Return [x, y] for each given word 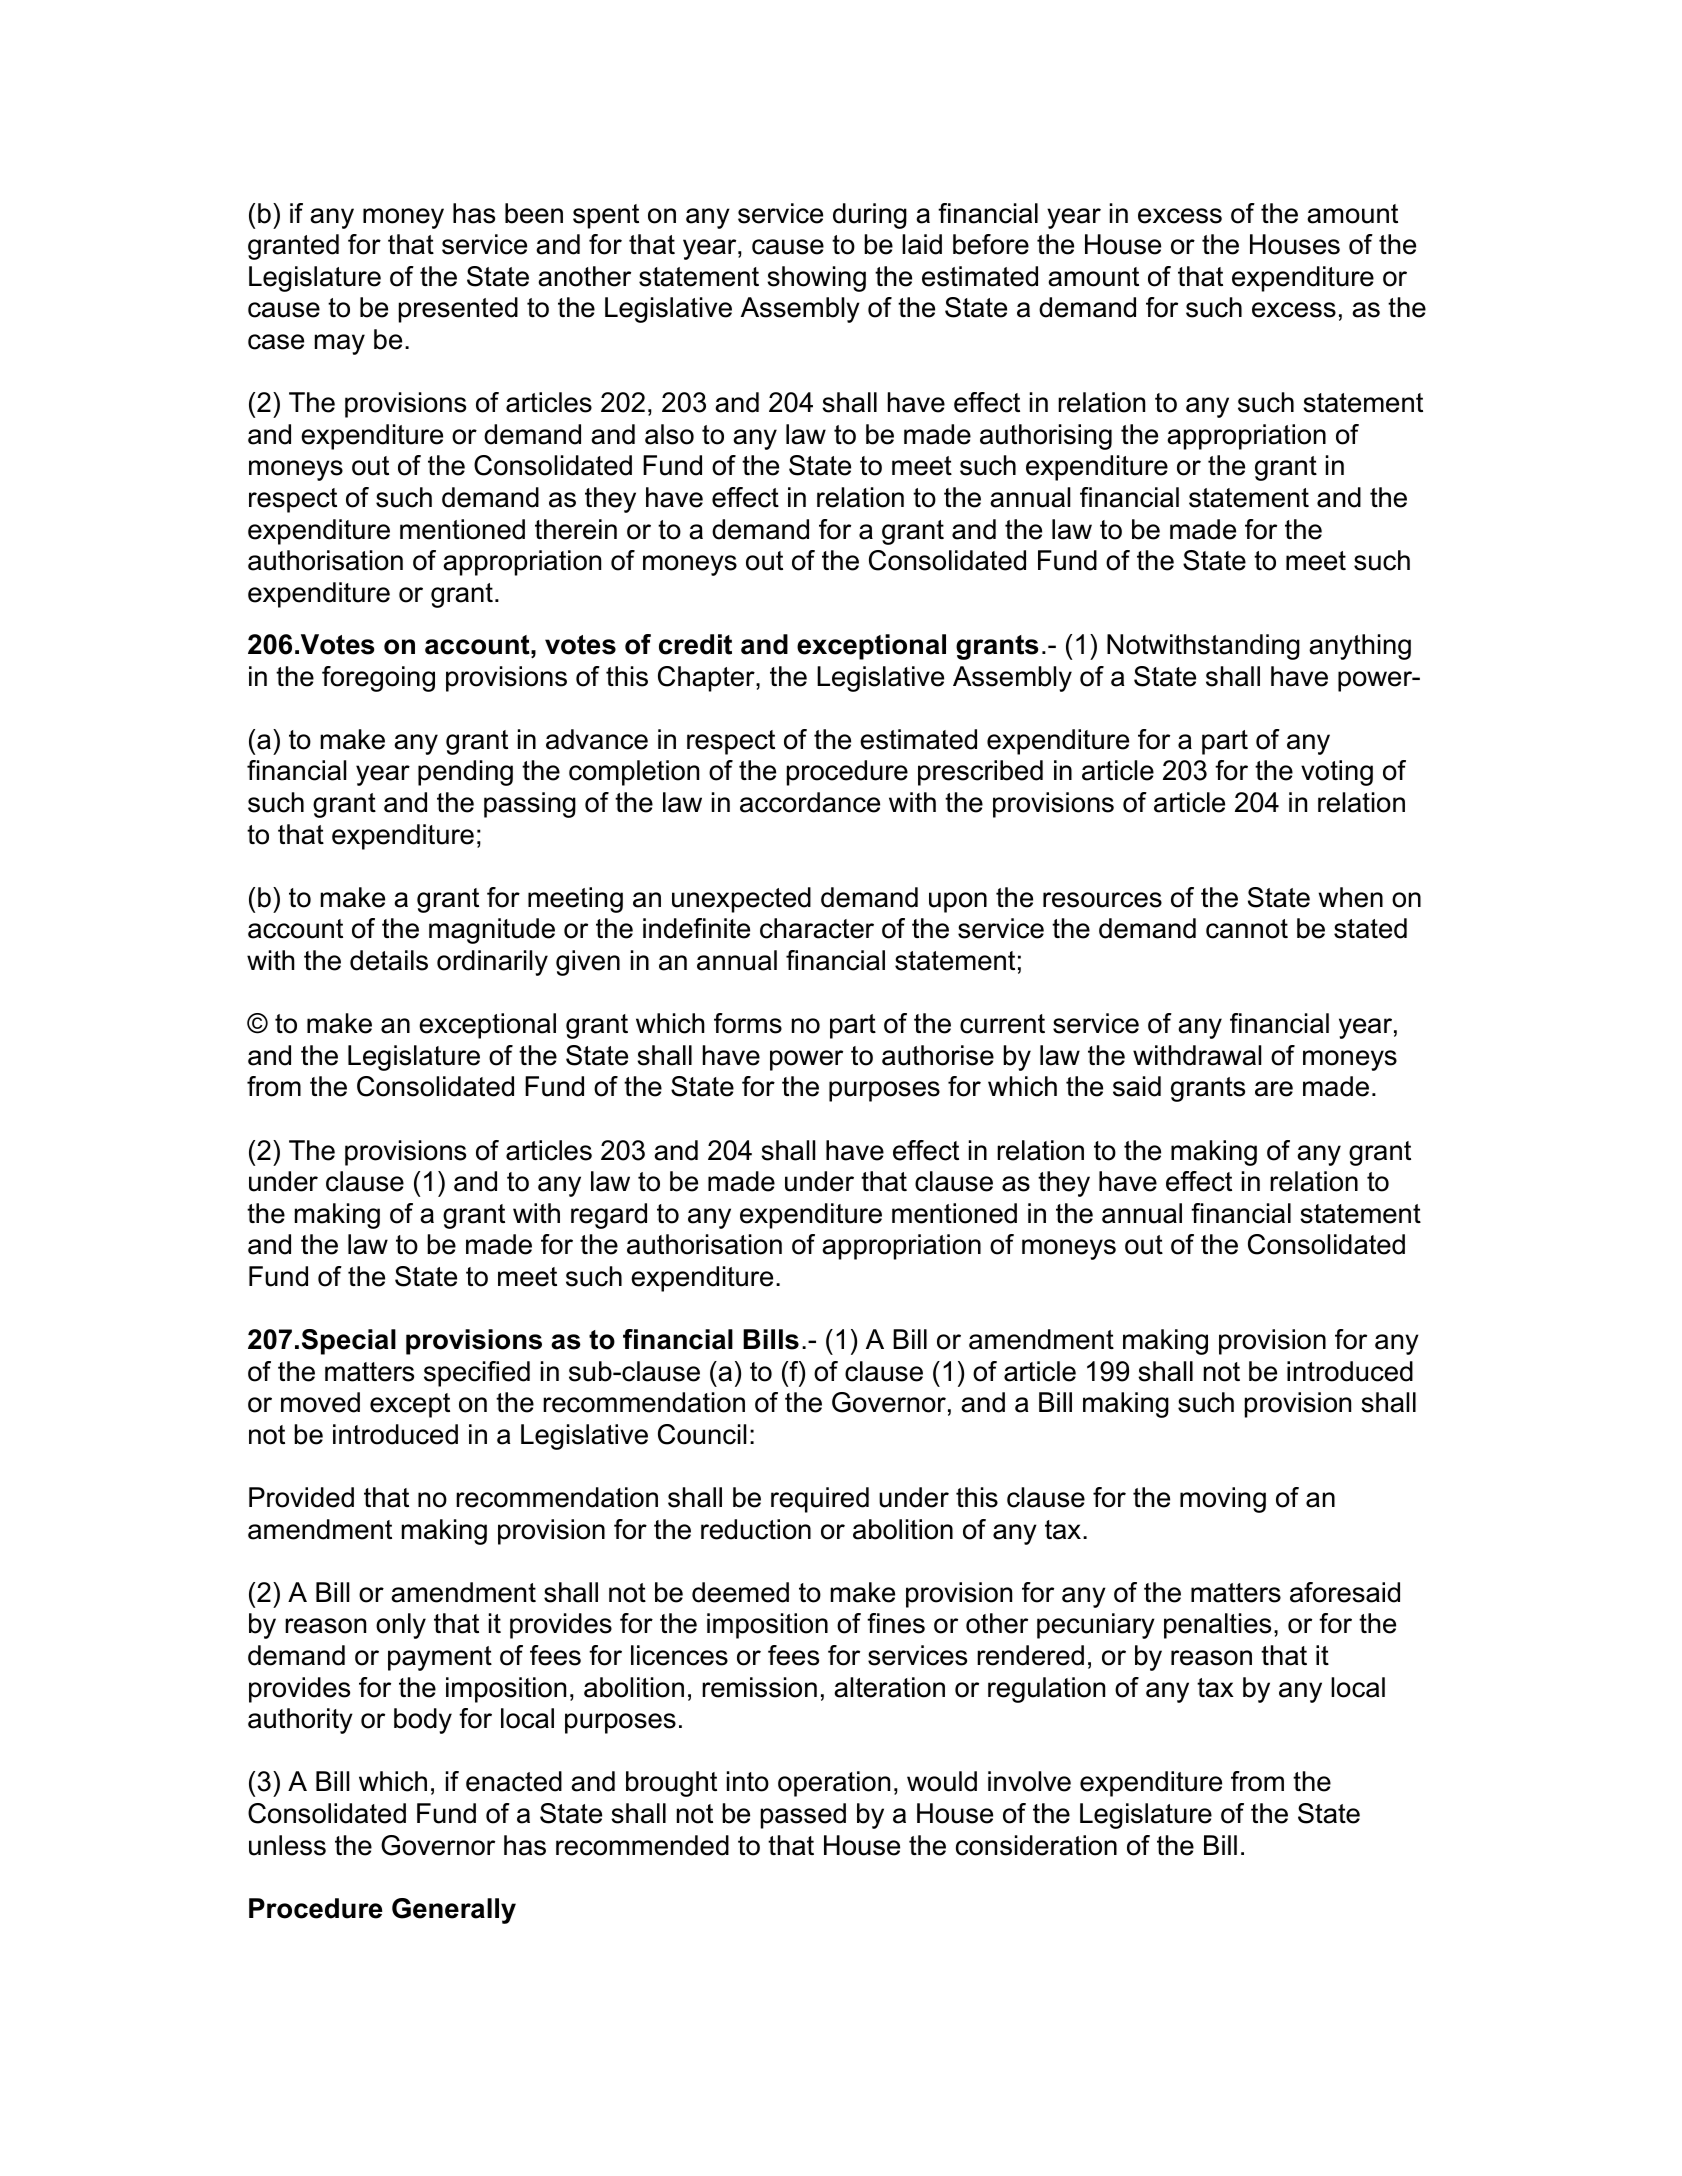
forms [748, 1023]
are [1274, 1089]
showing [816, 279]
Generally [454, 1911]
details [389, 960]
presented [458, 310]
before [991, 244]
